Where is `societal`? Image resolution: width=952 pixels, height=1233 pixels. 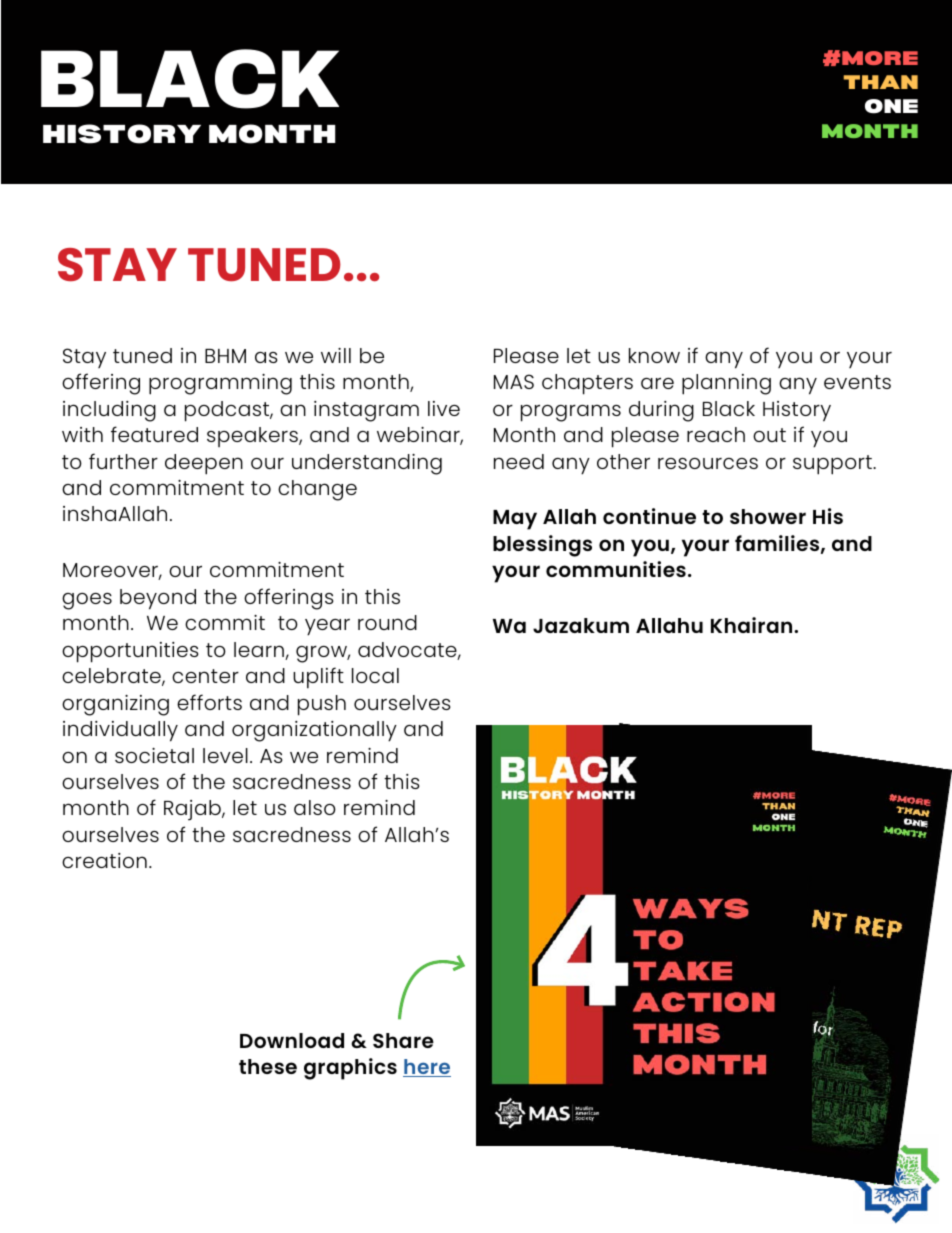
societal is located at coordinates (154, 755).
